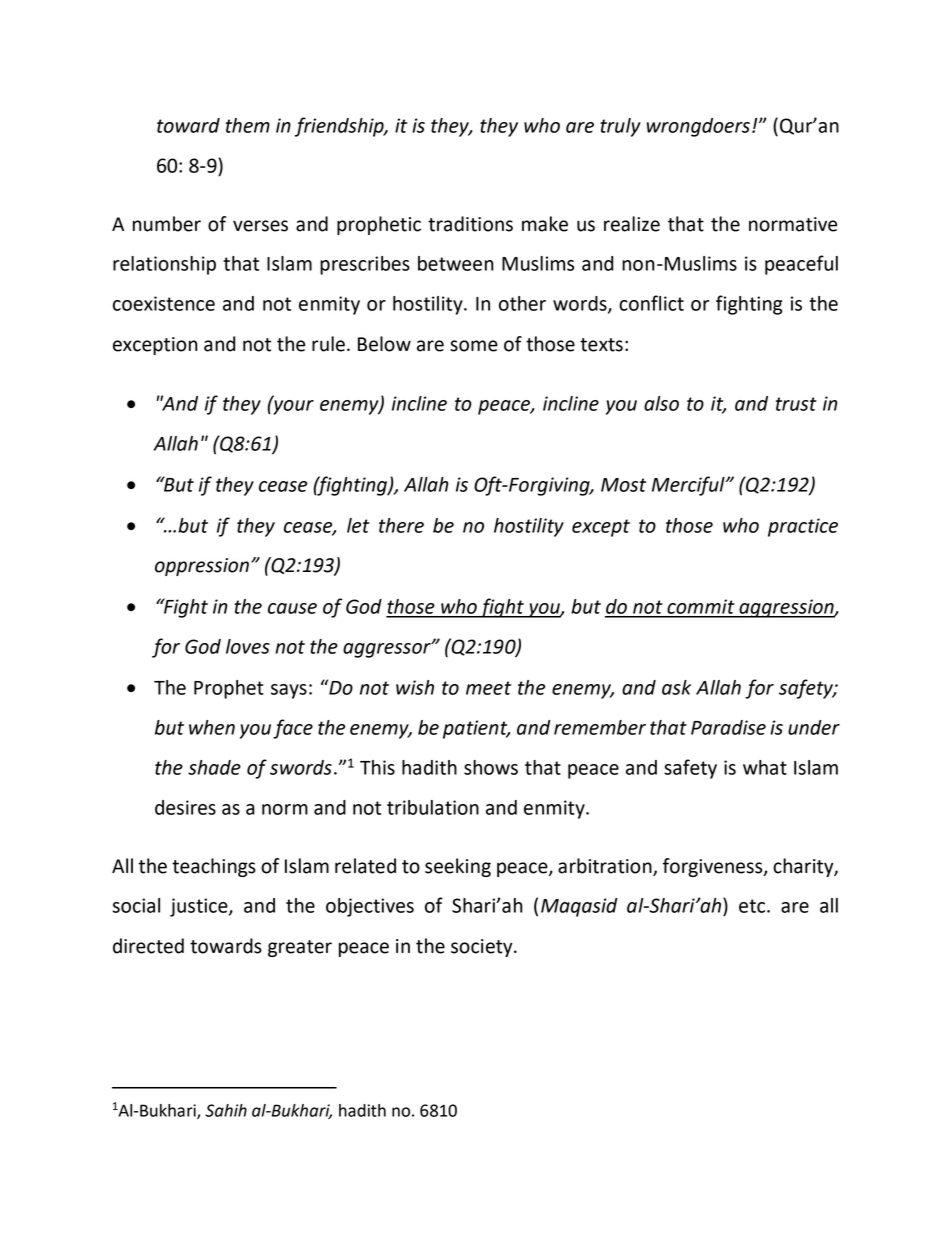 The image size is (952, 1233). I want to click on society, so click(483, 948).
